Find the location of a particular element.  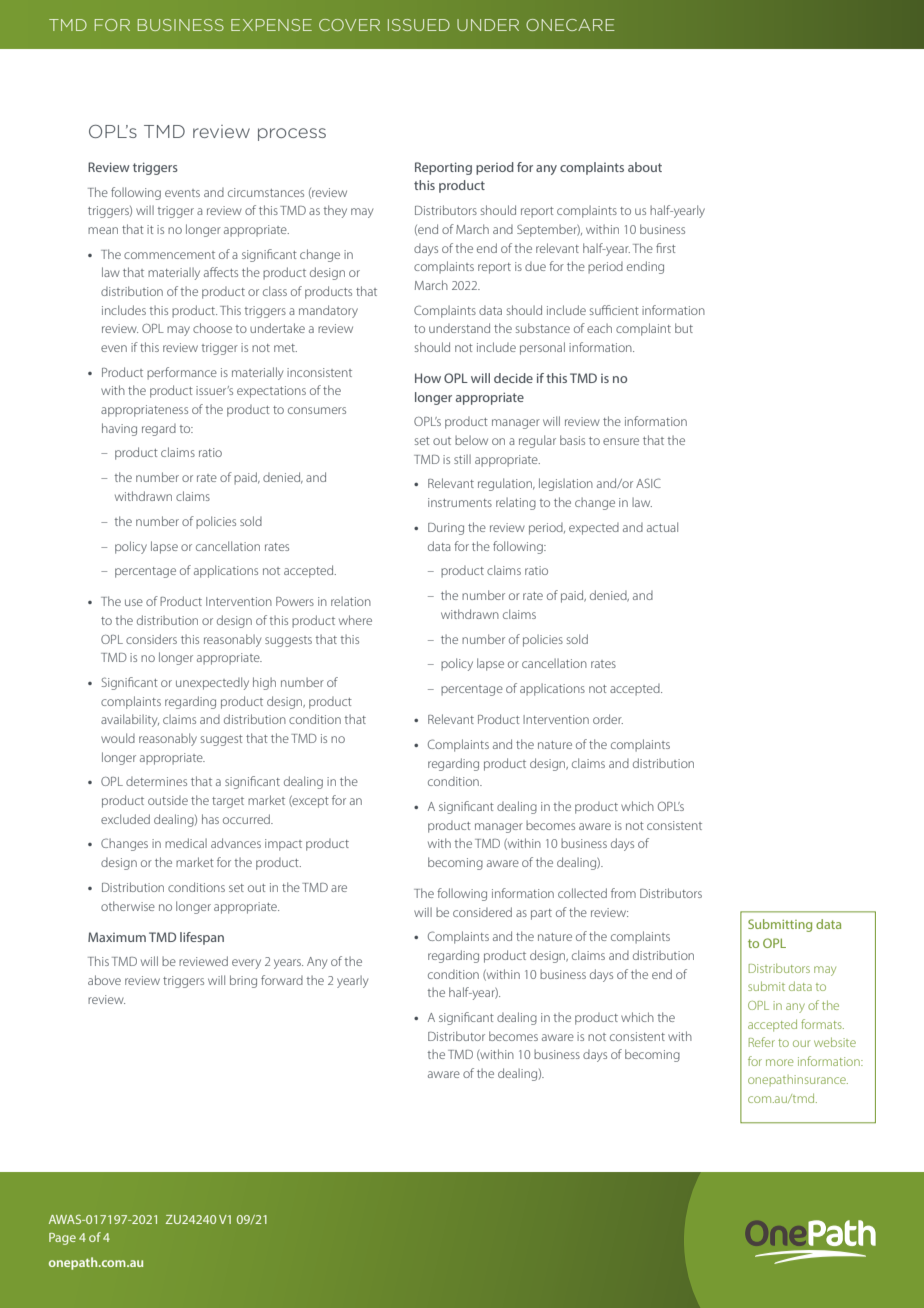

How is located at coordinates (428, 378).
